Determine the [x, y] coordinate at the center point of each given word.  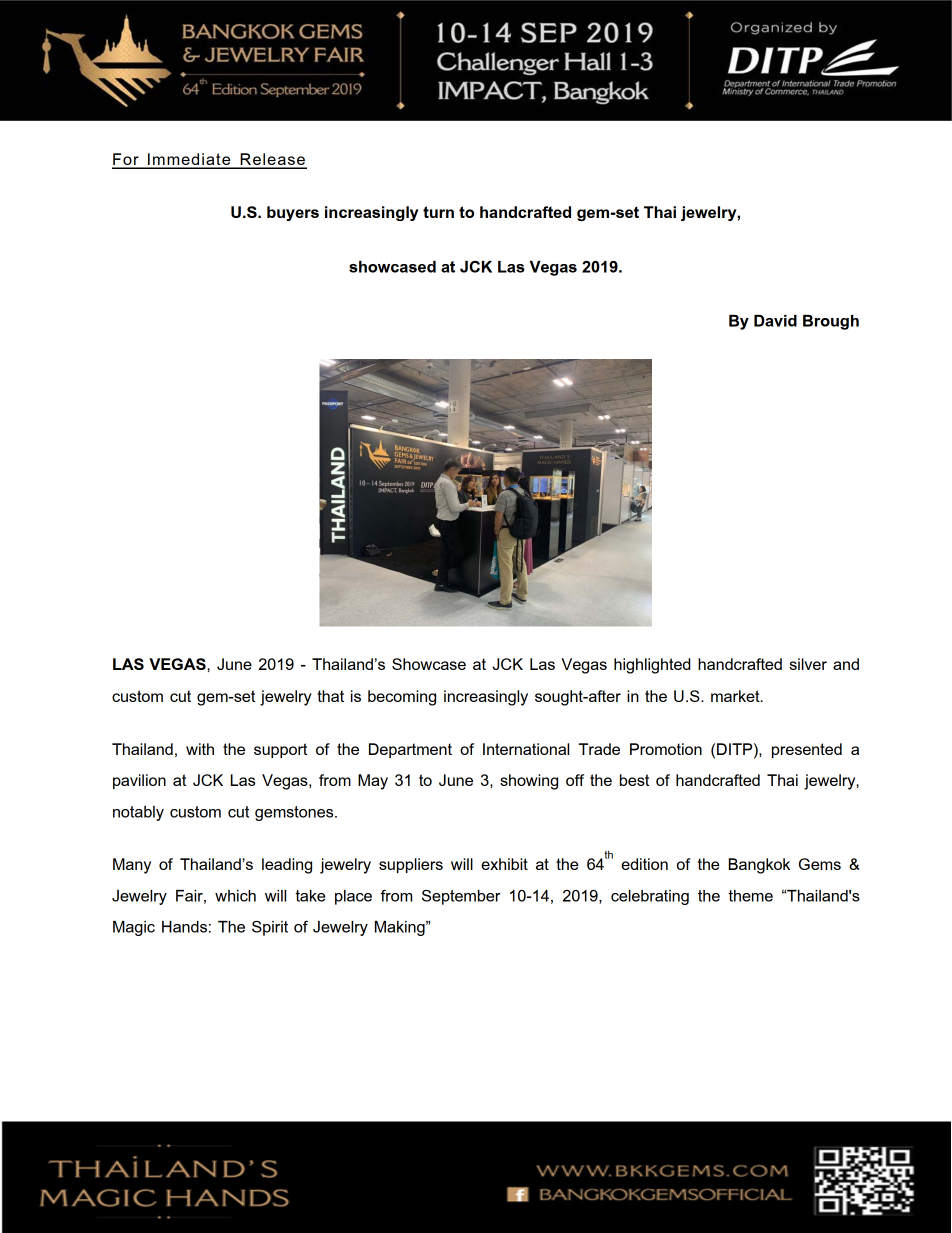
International [526, 749]
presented [807, 750]
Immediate [189, 160]
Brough [831, 322]
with [200, 749]
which [235, 896]
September [461, 897]
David [775, 321]
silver [808, 664]
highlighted [652, 666]
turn [438, 212]
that [330, 696]
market [736, 696]
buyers [293, 213]
